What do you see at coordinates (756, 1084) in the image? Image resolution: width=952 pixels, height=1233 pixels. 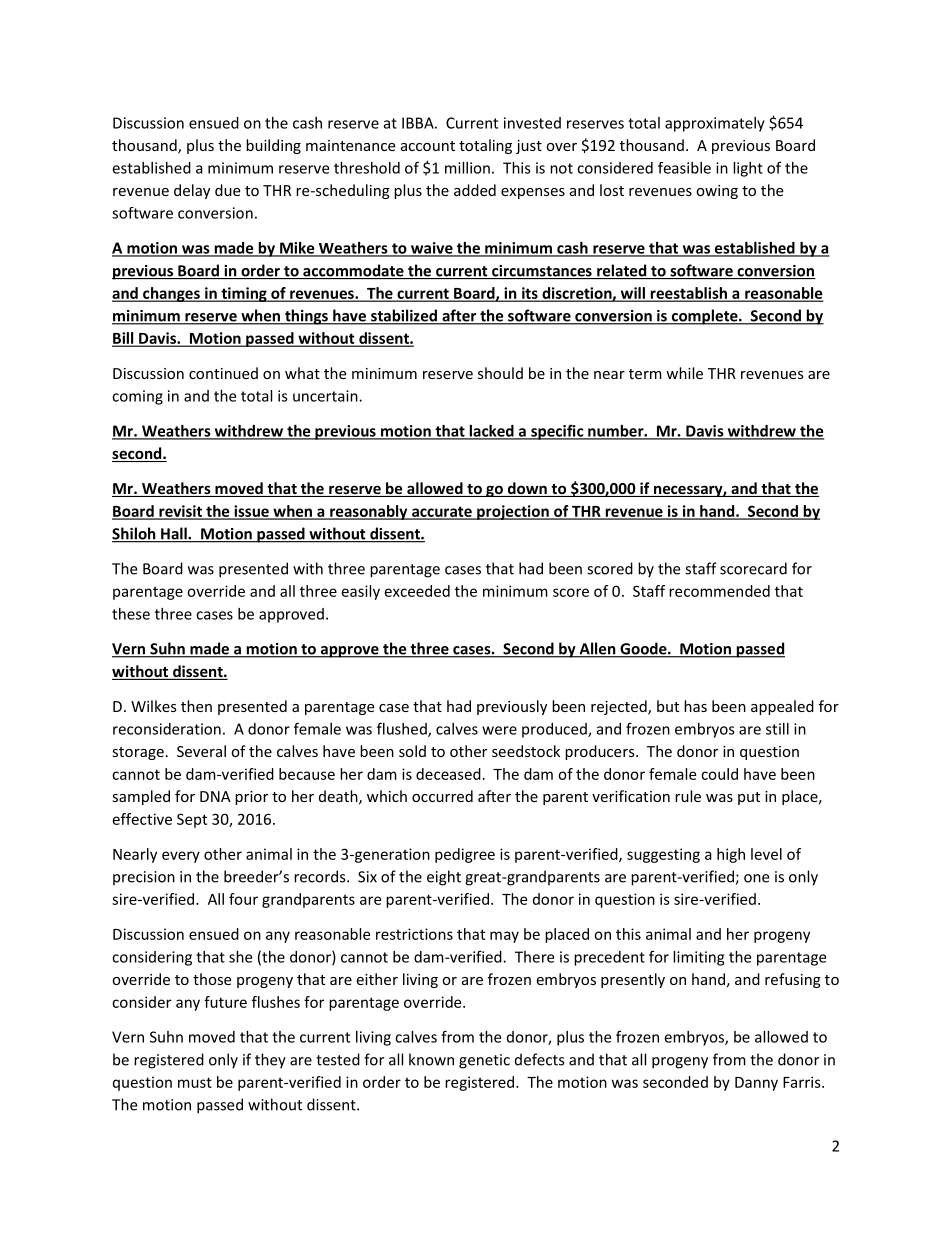 I see `Danny` at bounding box center [756, 1084].
